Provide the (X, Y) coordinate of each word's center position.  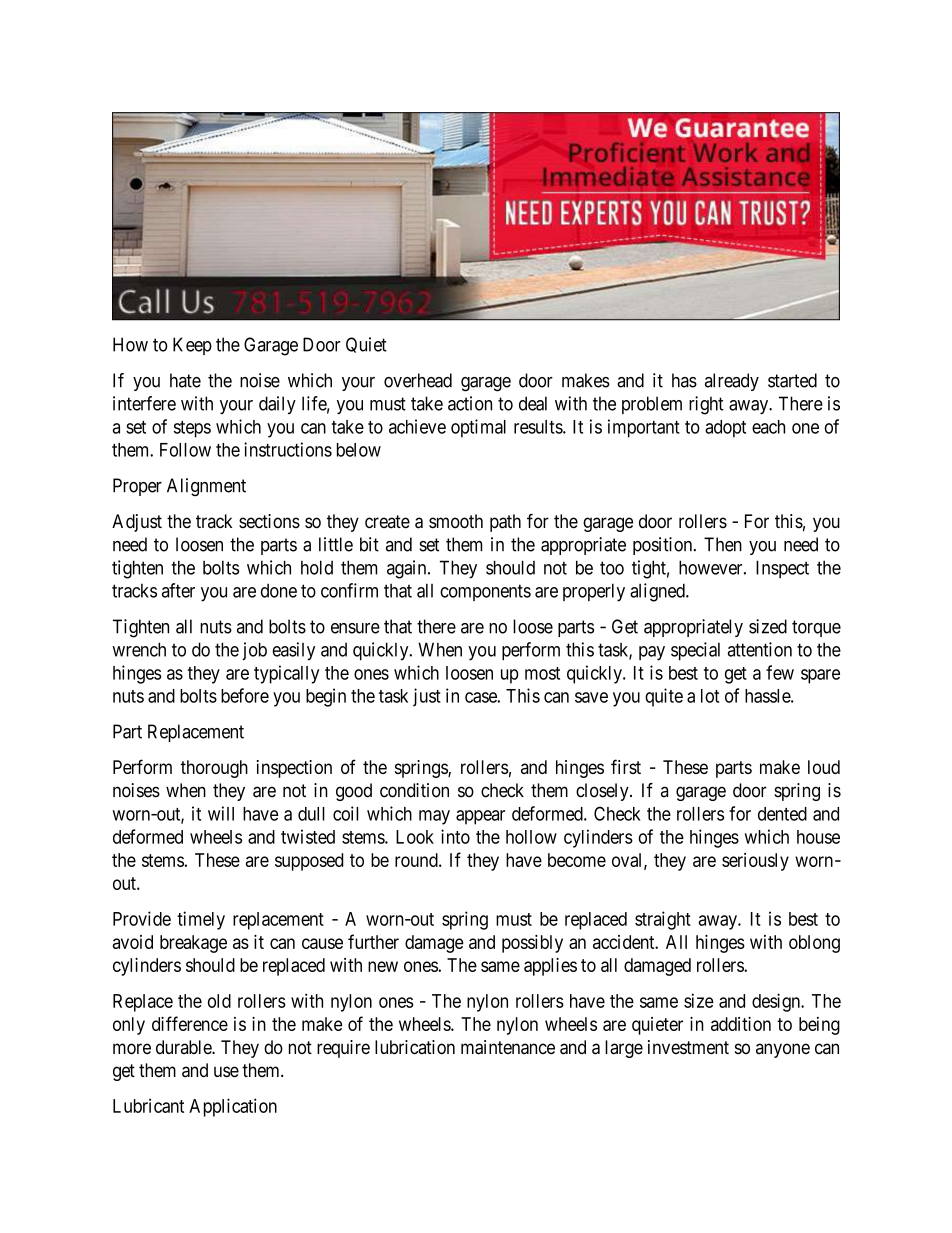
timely (201, 920)
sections (269, 521)
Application (233, 1107)
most (542, 673)
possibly (532, 944)
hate (185, 380)
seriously (755, 862)
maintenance (508, 1047)
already (732, 382)
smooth (456, 521)
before (245, 695)
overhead (418, 380)
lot (710, 696)
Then (723, 544)
